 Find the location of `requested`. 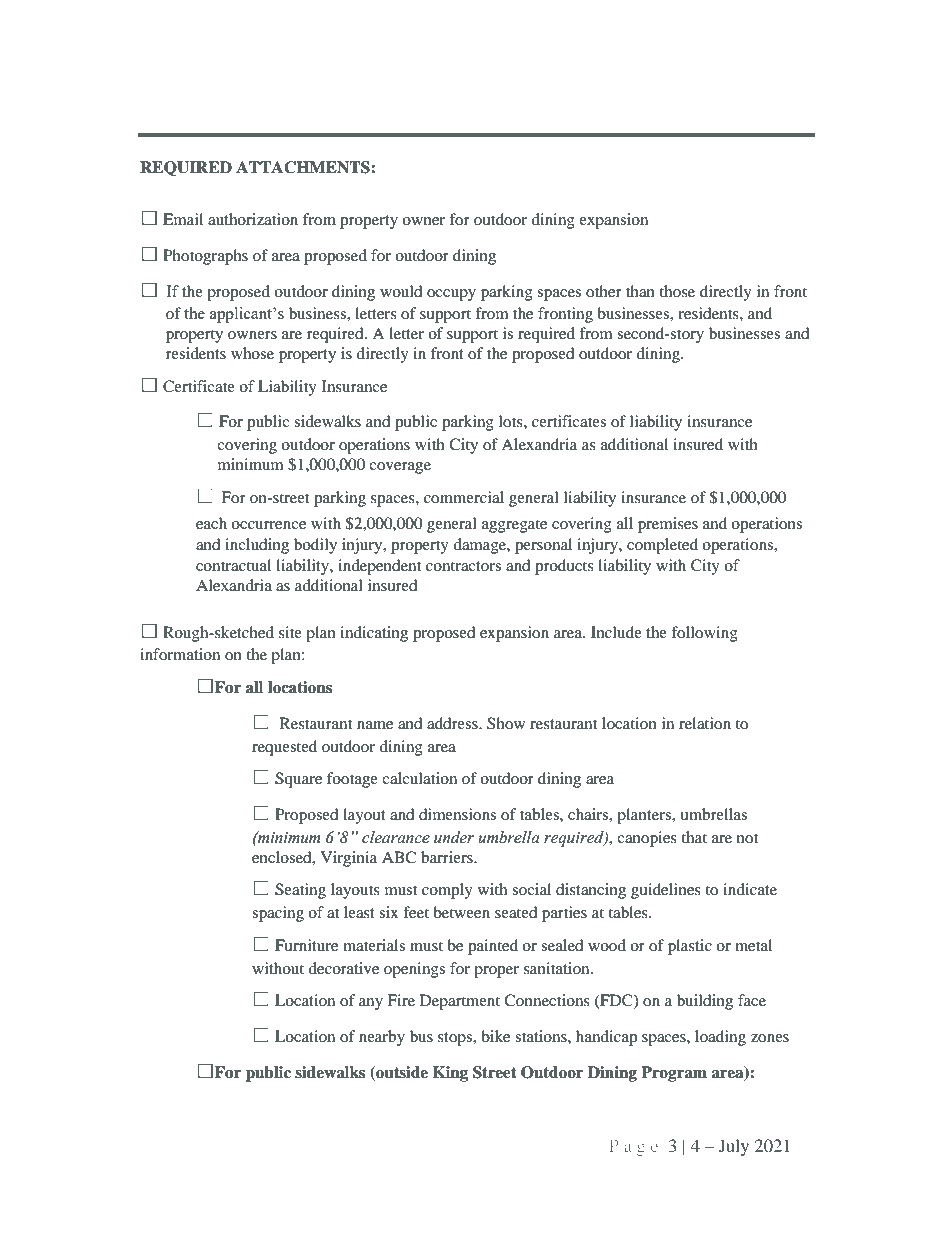

requested is located at coordinates (284, 748).
